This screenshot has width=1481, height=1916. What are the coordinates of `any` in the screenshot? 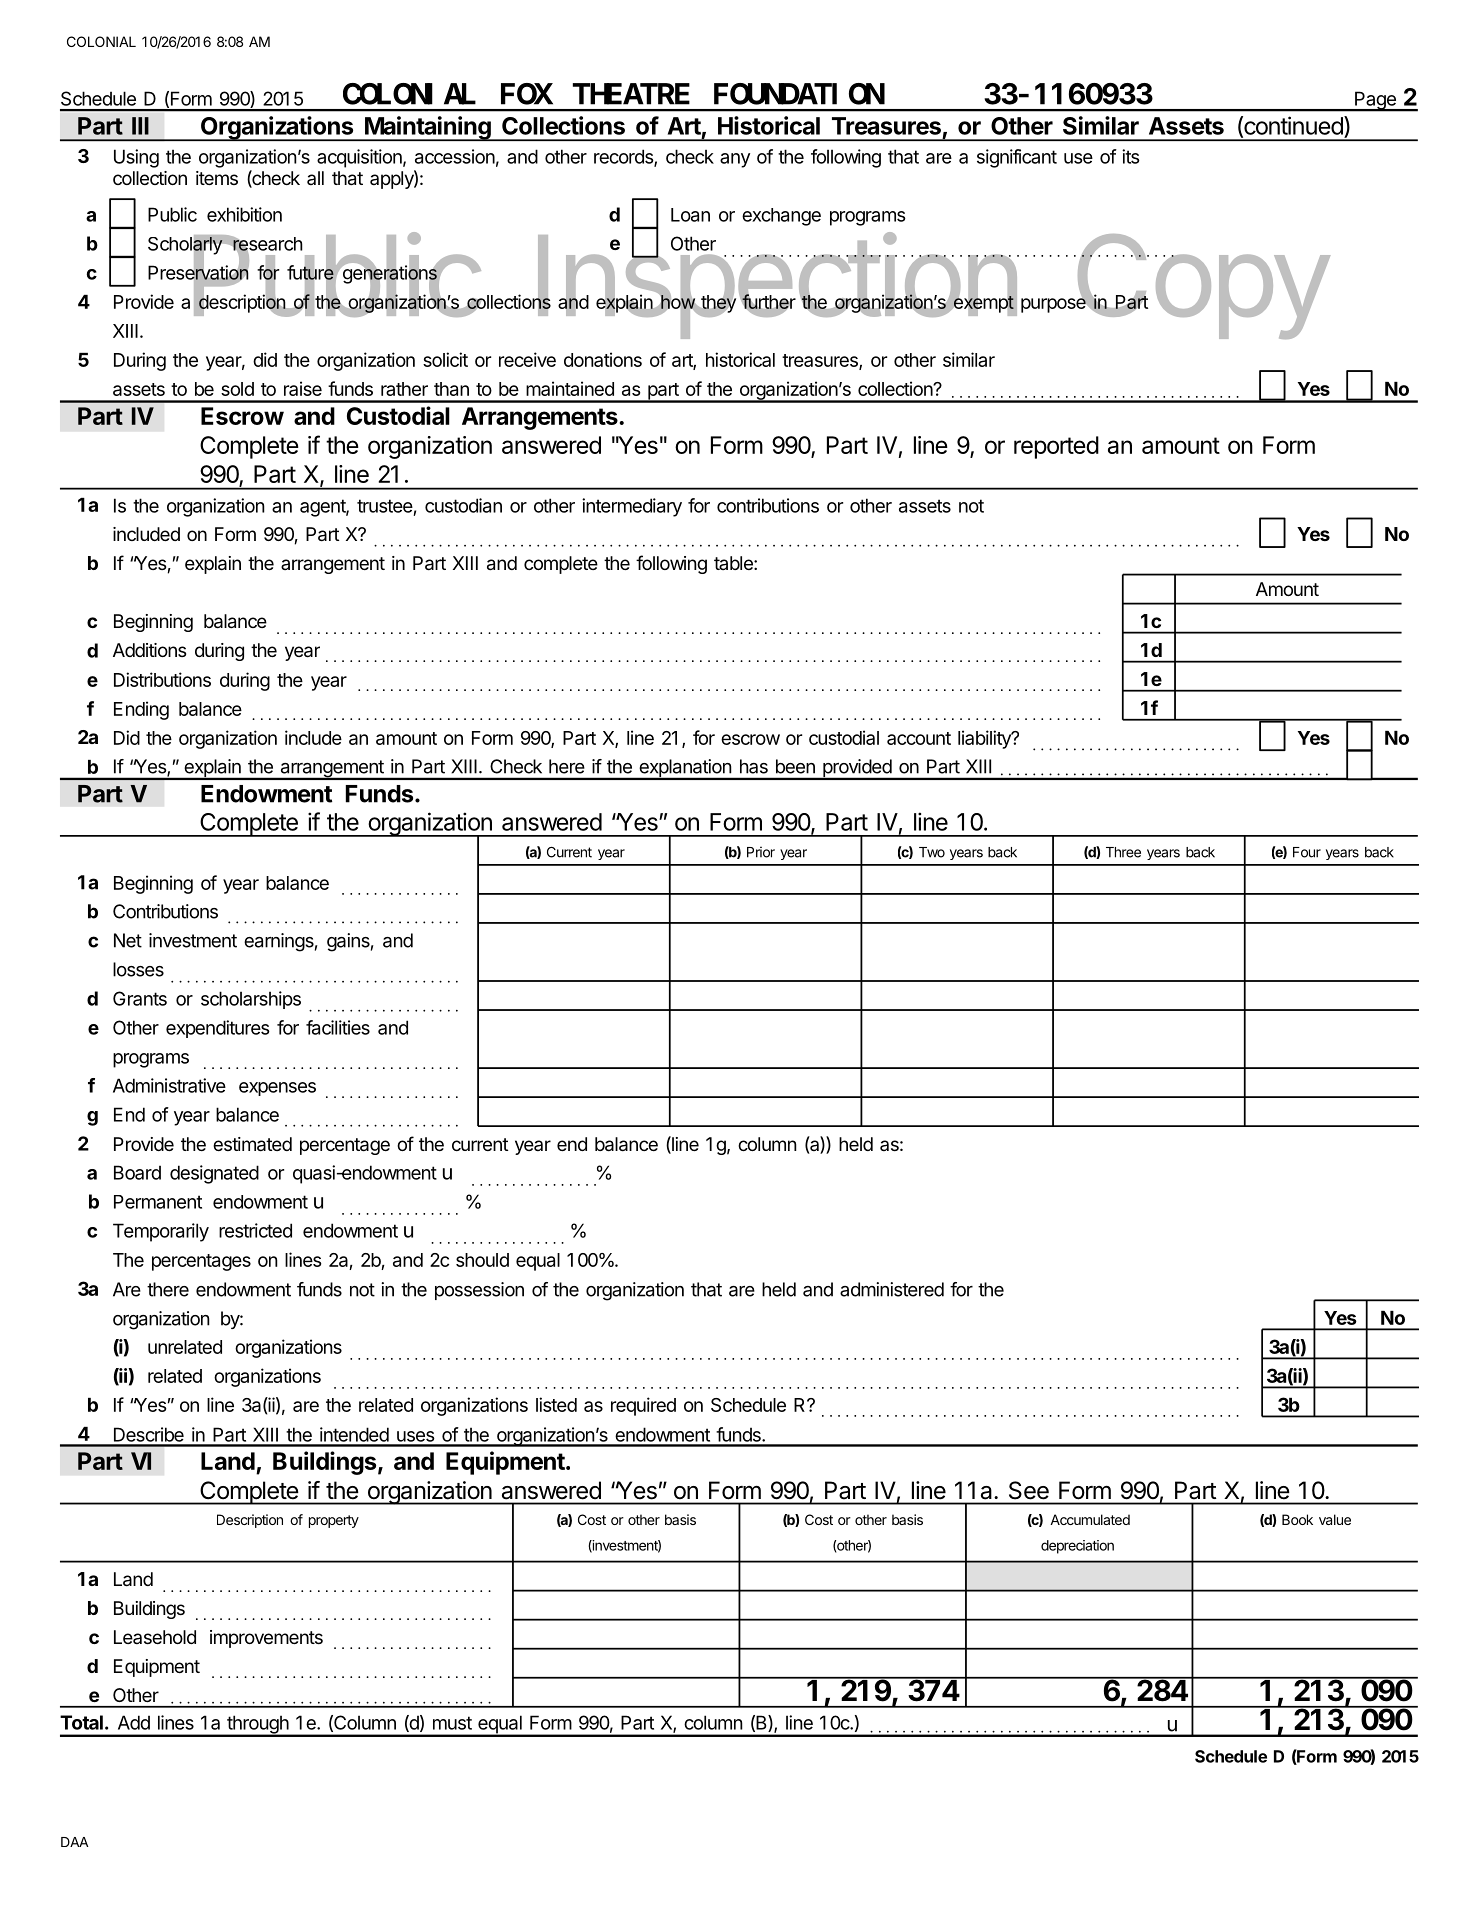 It's located at (735, 160).
